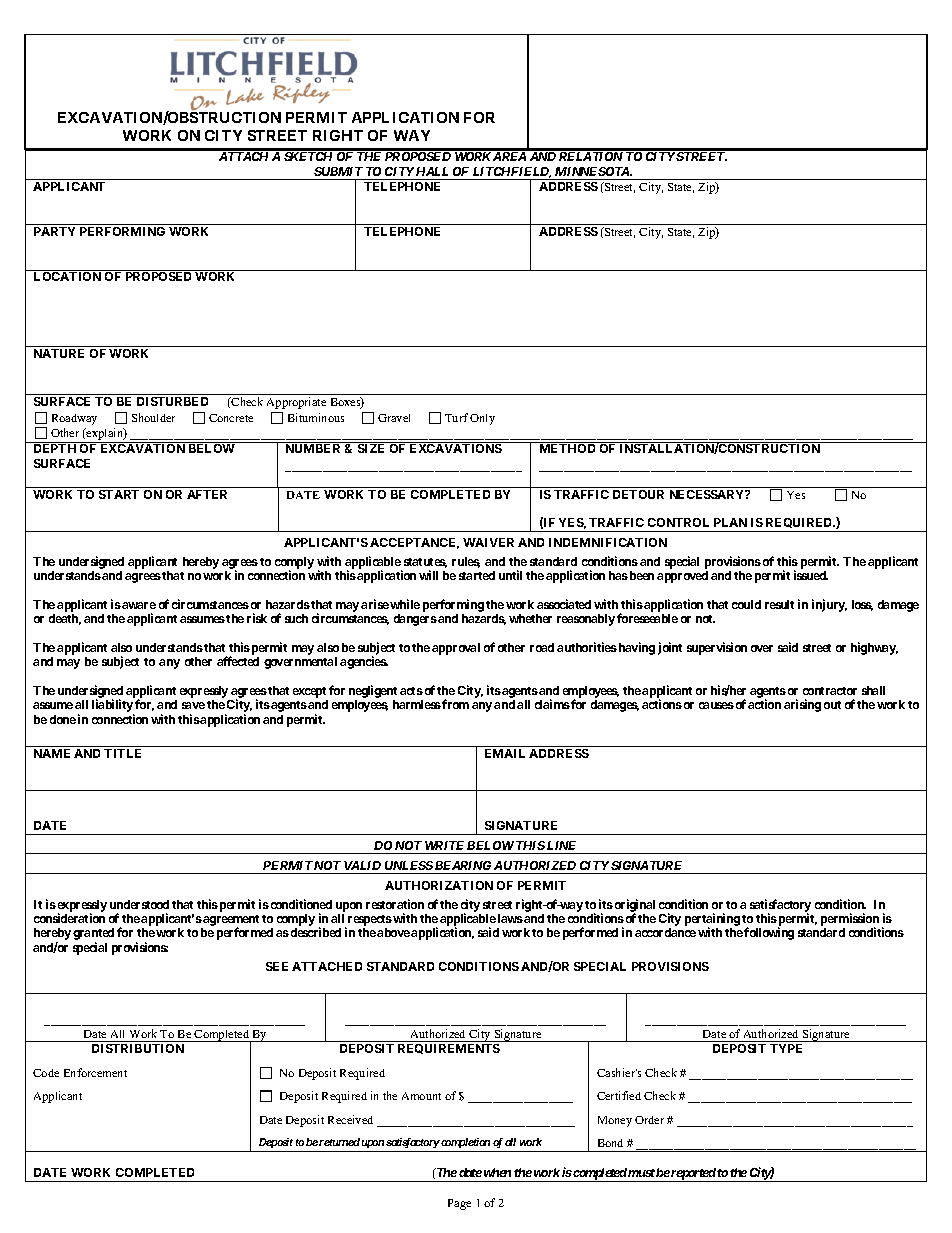 The width and height of the screenshot is (952, 1233). Describe the element at coordinates (95, 1072) in the screenshot. I see `Enforcement` at that location.
